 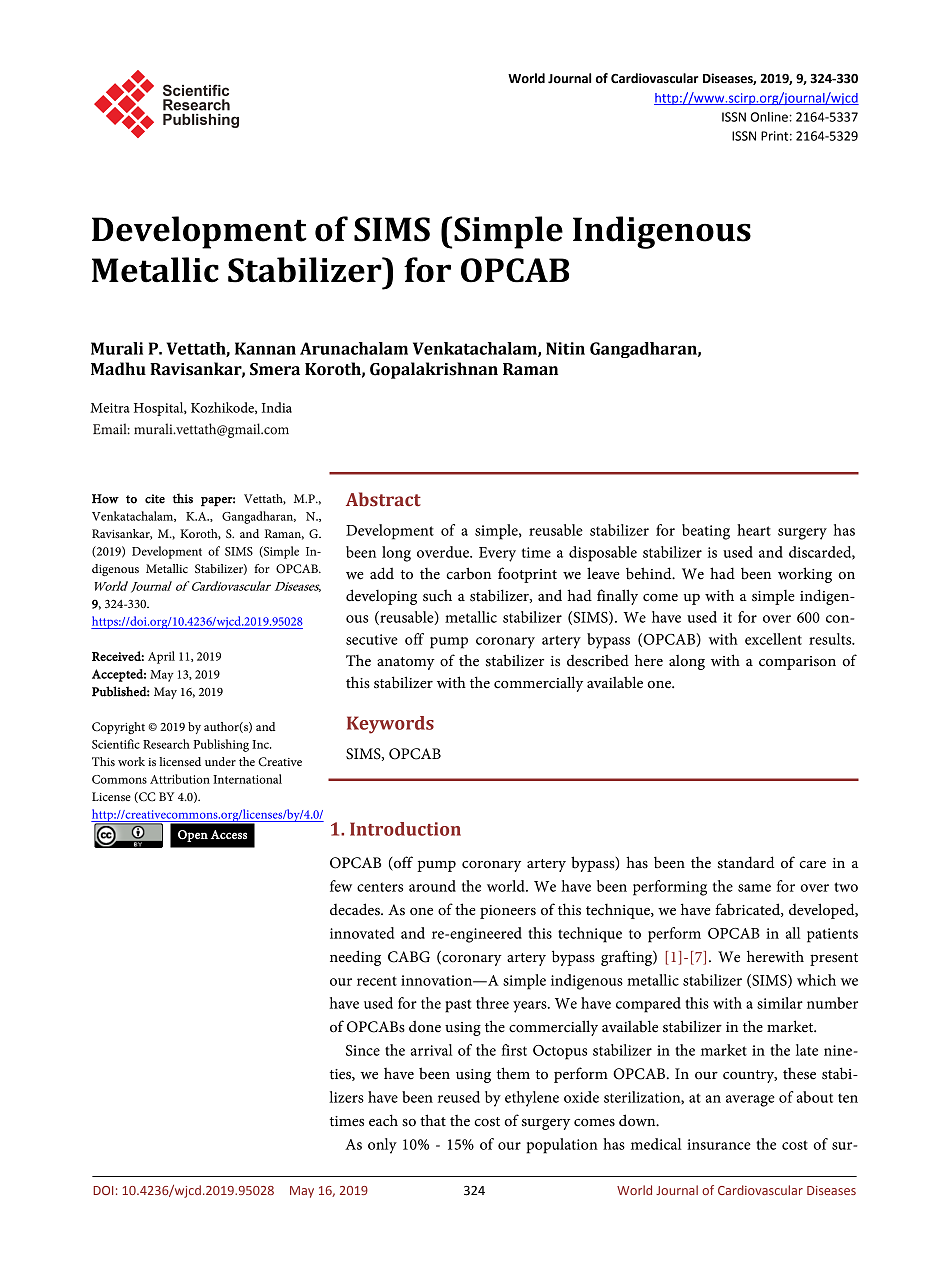 I want to click on Kannan, so click(x=265, y=348).
